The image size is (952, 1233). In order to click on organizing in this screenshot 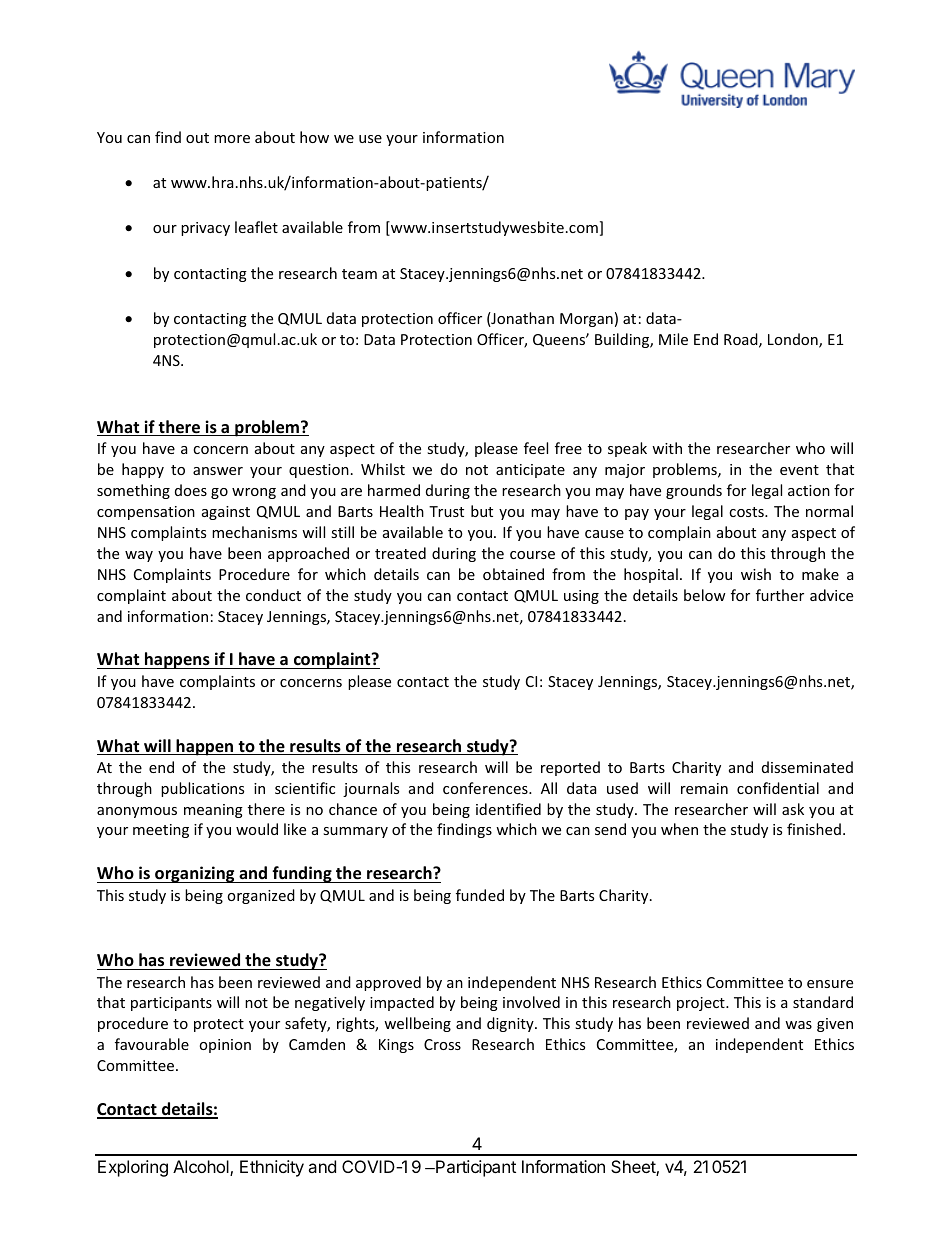, I will do `click(195, 874)`.
